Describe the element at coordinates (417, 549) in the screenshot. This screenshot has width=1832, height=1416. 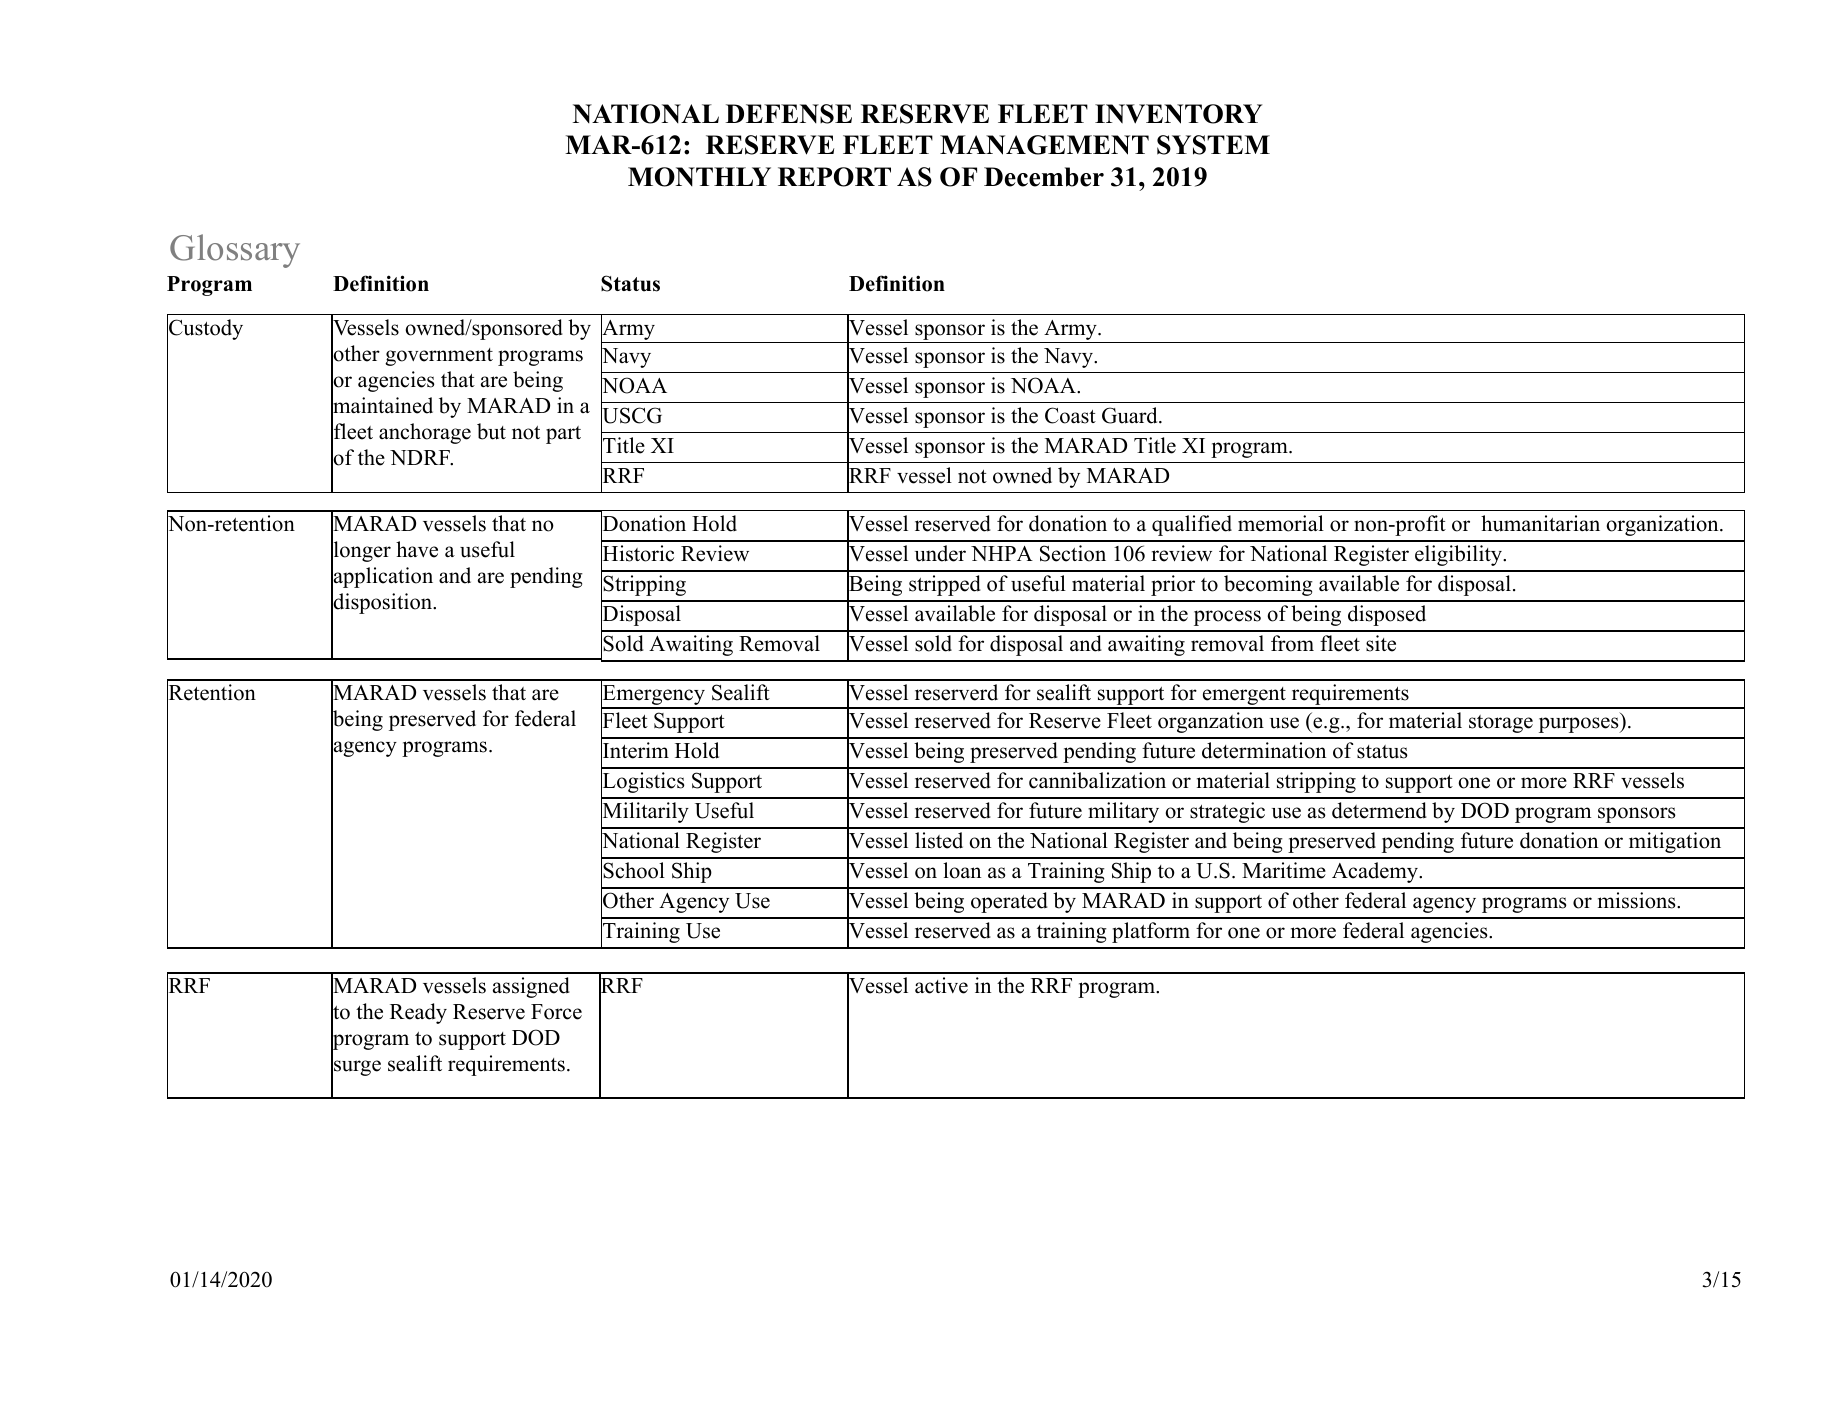
I see `have` at that location.
